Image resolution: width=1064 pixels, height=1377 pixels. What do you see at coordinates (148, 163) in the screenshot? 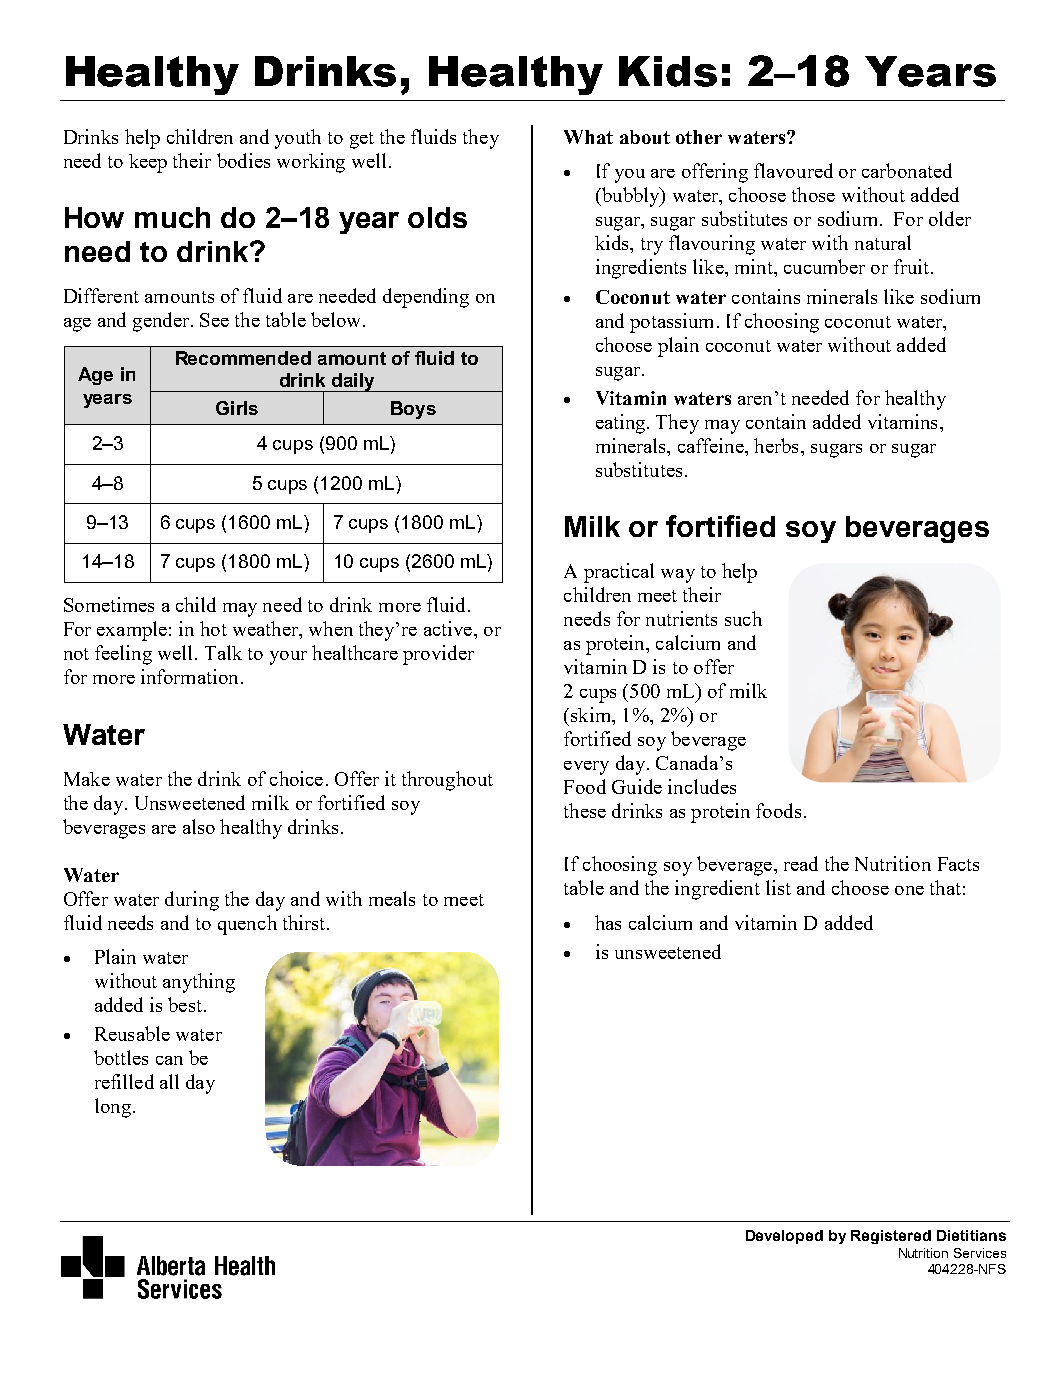
I see `keep` at bounding box center [148, 163].
